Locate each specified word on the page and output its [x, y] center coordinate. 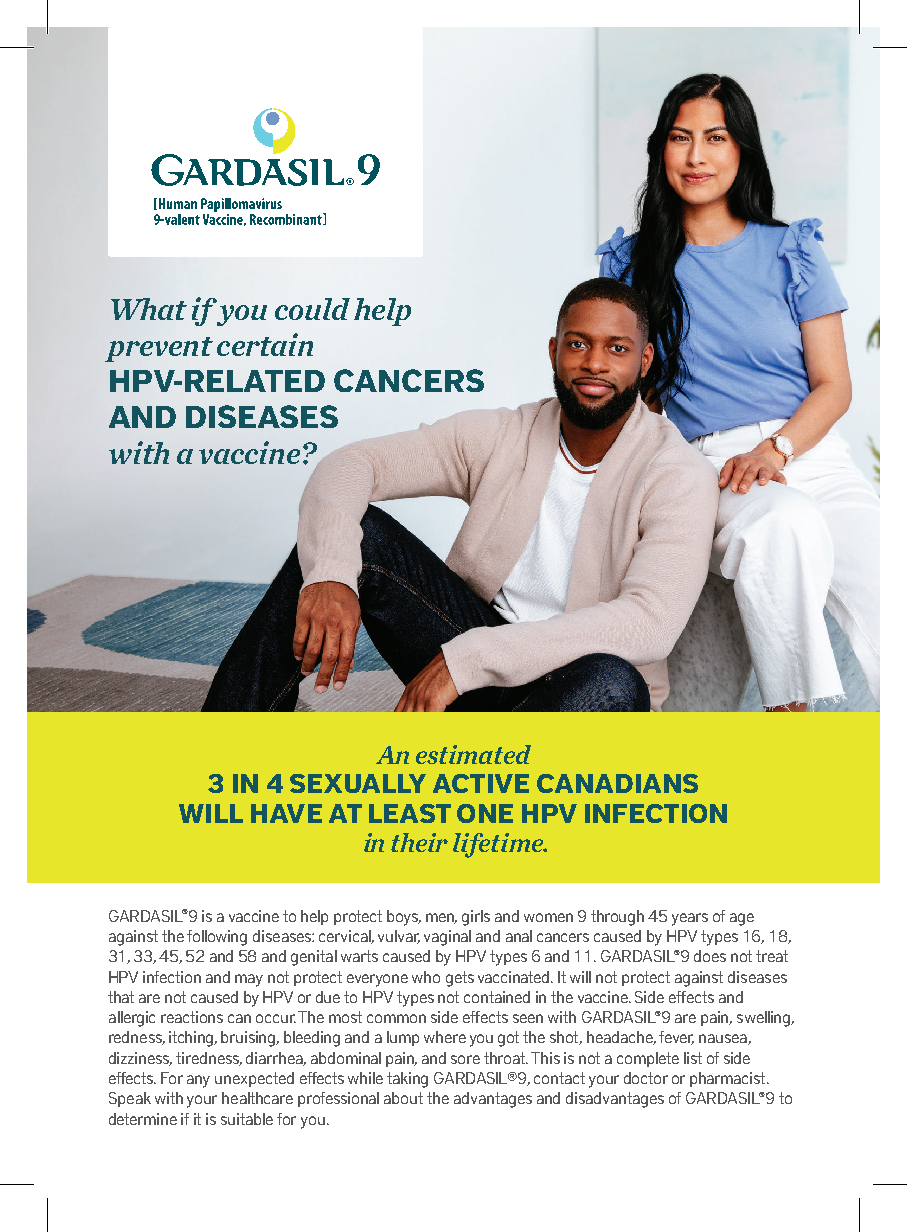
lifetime [499, 845]
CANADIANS [617, 783]
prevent [159, 349]
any [198, 1081]
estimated [473, 754]
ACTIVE [481, 783]
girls [476, 918]
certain [265, 344]
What [149, 309]
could [312, 309]
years [690, 919]
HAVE [286, 813]
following [217, 938]
